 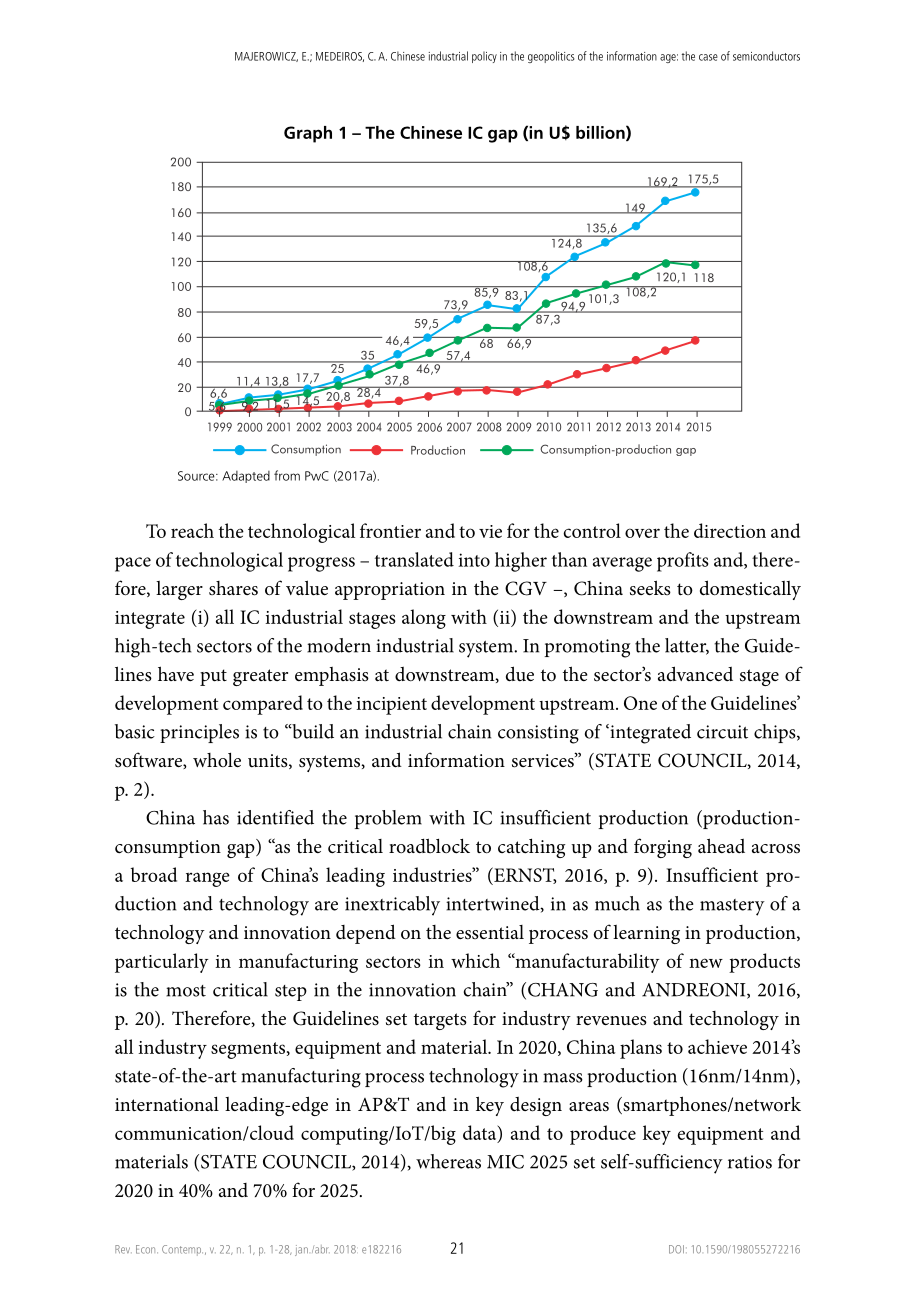 I want to click on along, so click(x=424, y=619).
